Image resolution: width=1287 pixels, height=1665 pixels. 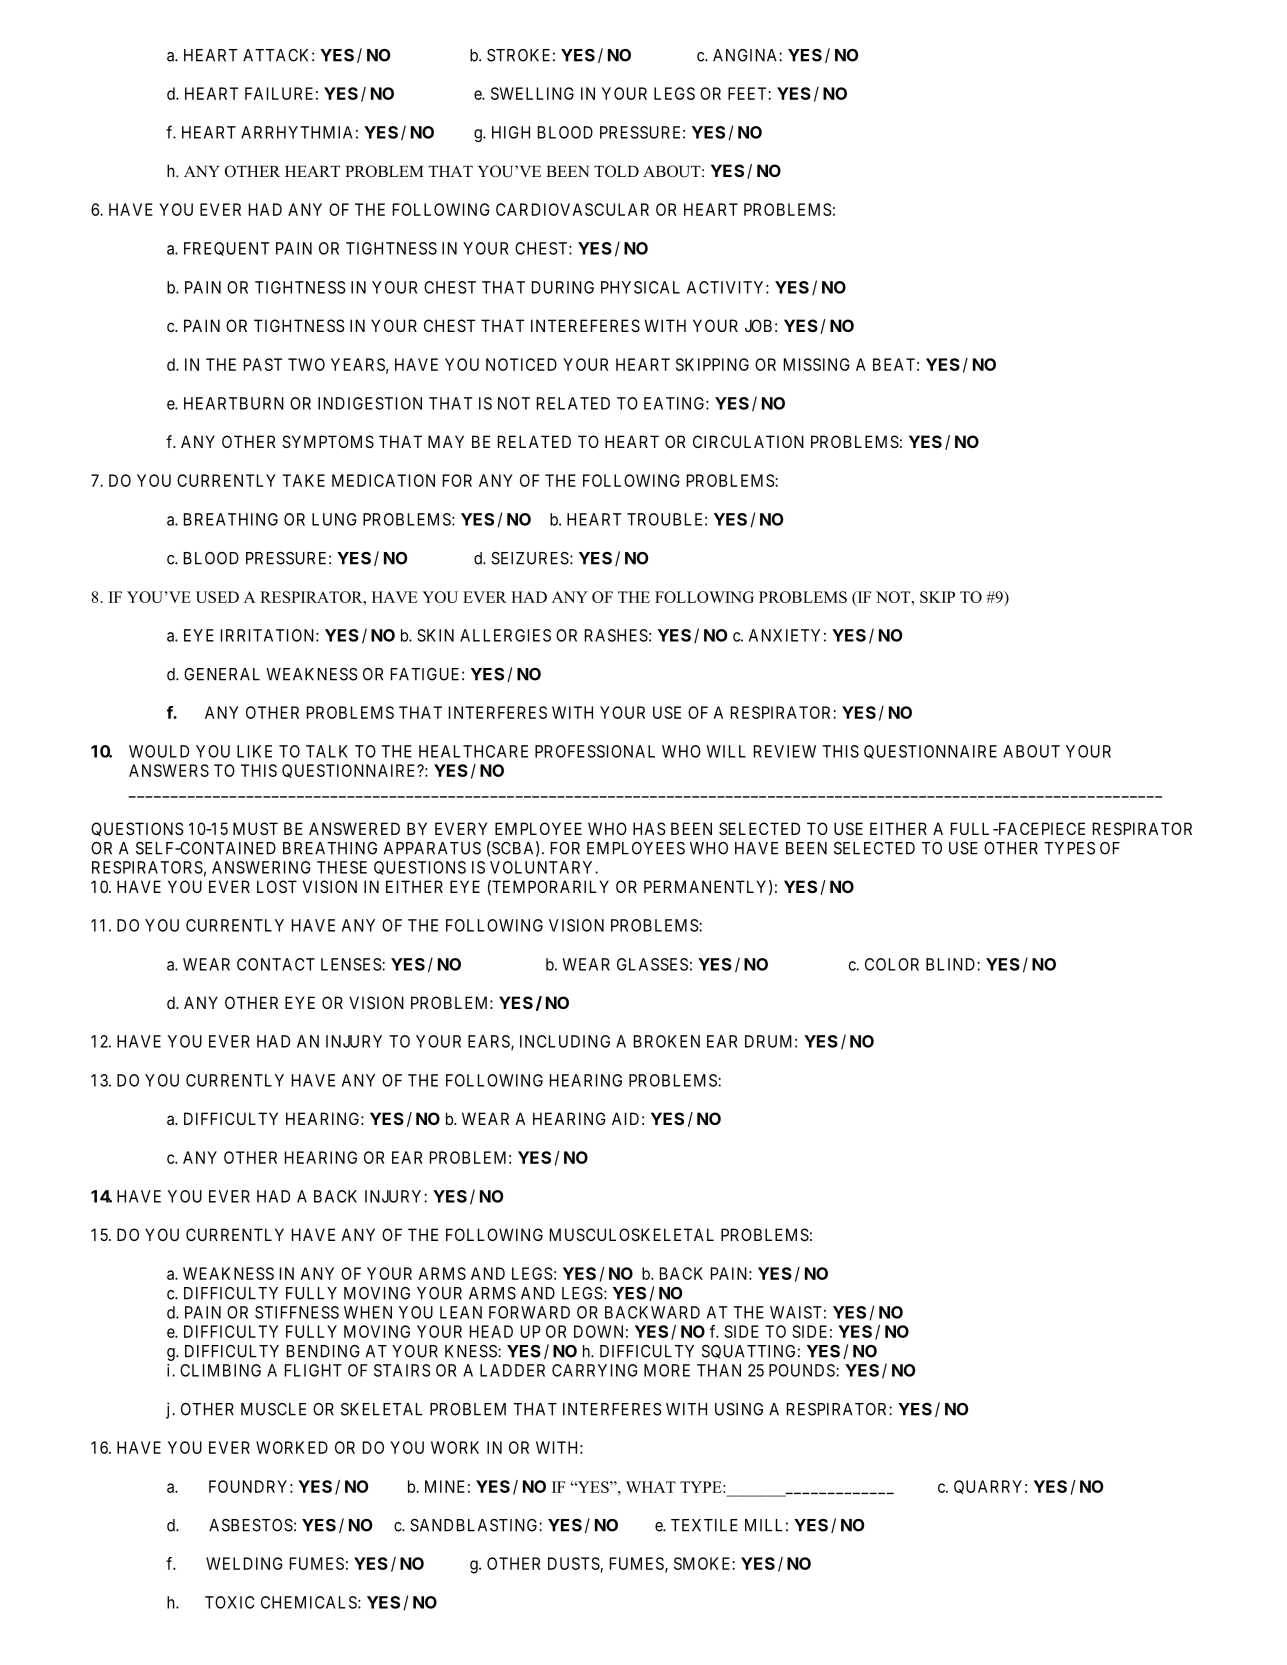 What do you see at coordinates (226, 249) in the screenshot?
I see `FREQUENT` at bounding box center [226, 249].
